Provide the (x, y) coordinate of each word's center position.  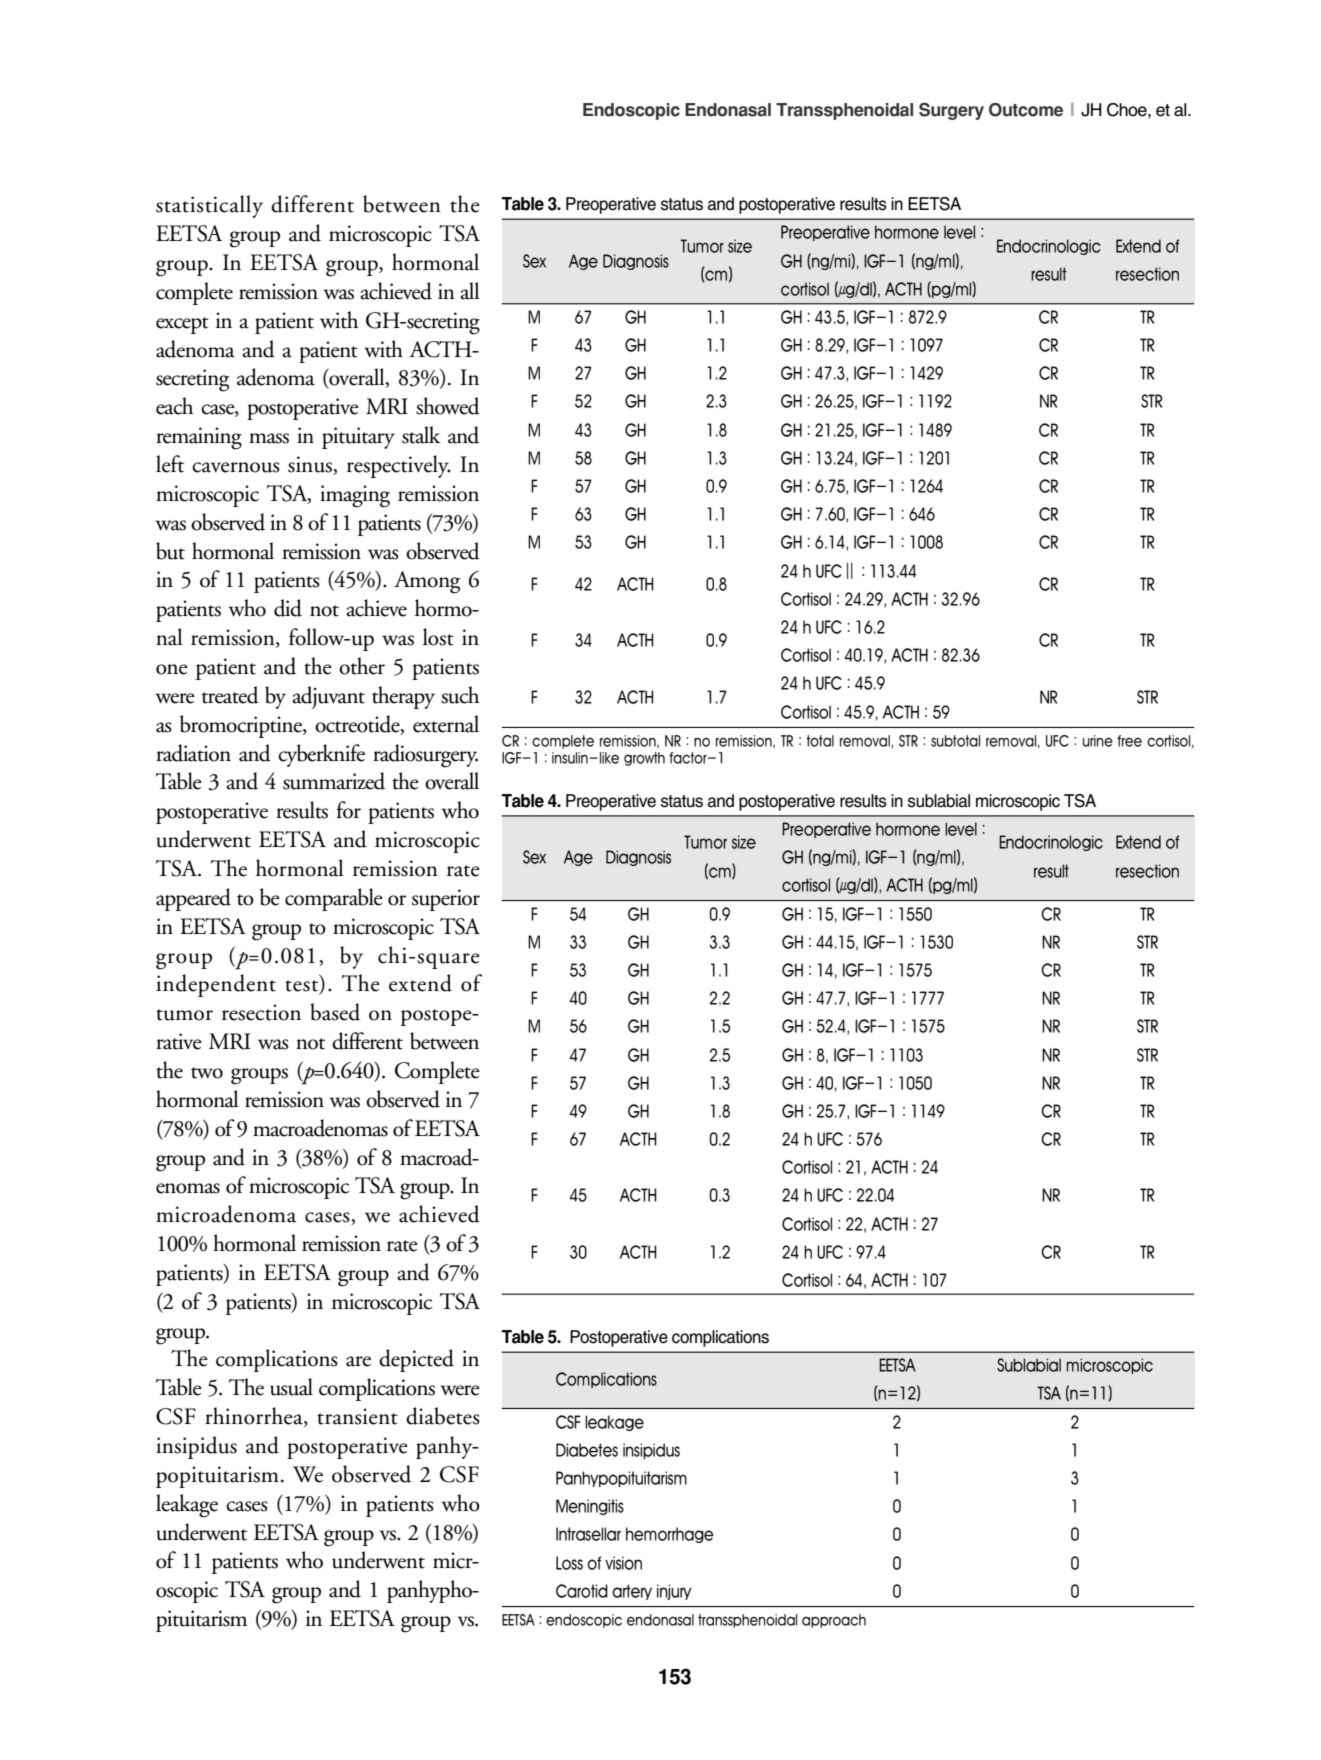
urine (1098, 741)
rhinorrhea (255, 1417)
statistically (209, 206)
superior (446, 900)
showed (448, 406)
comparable (334, 899)
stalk (421, 435)
